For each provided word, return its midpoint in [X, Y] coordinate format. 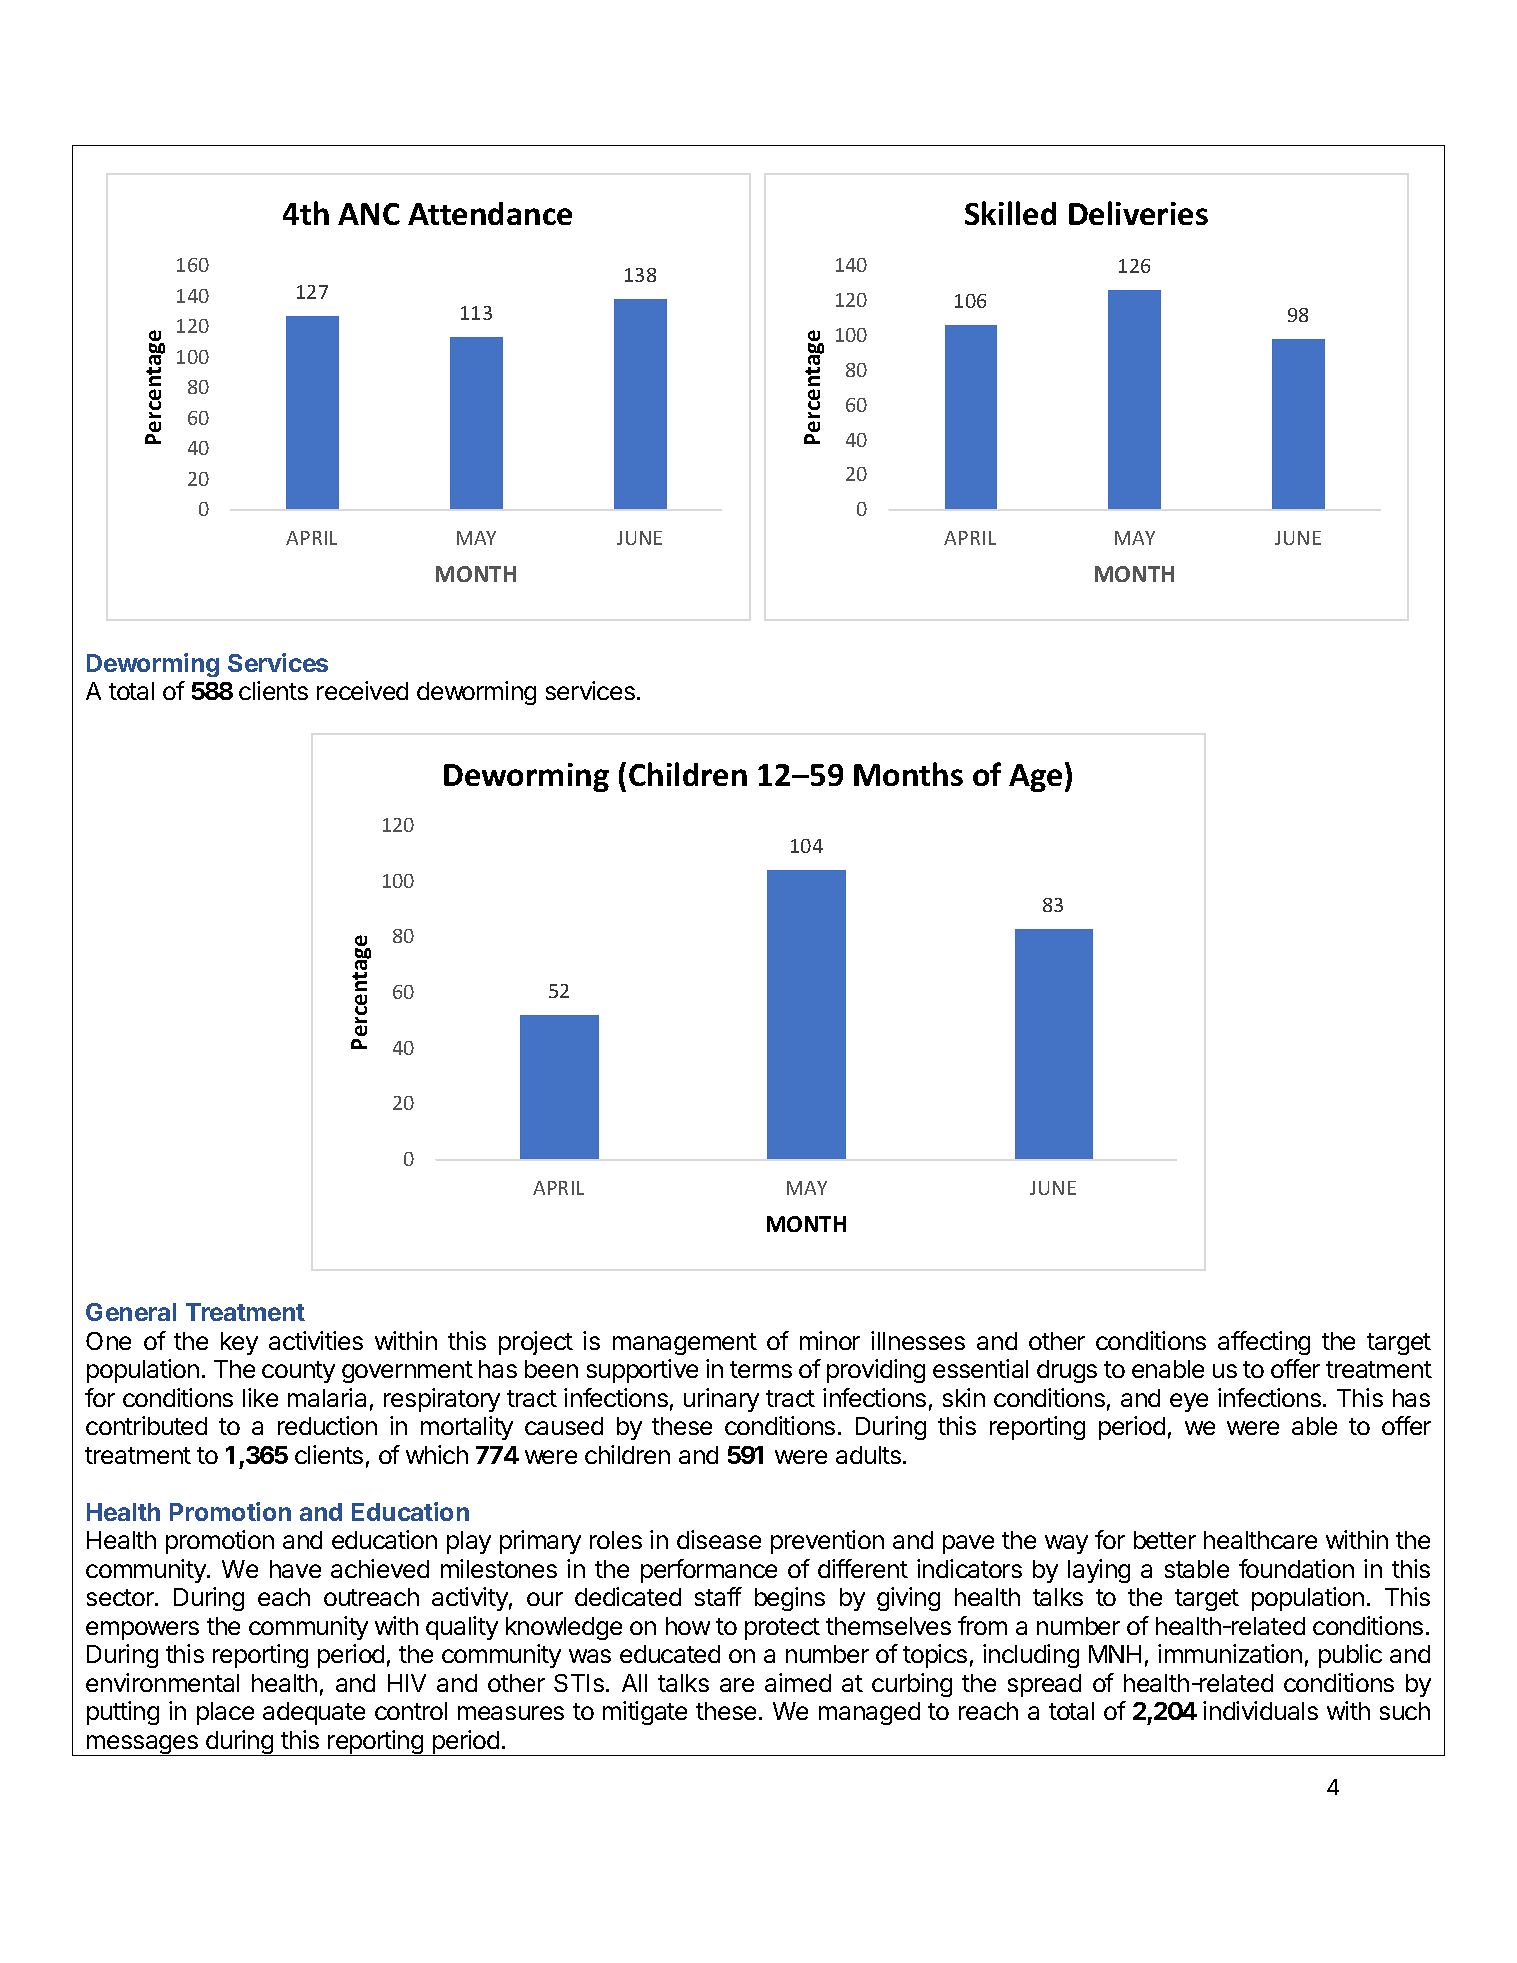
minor [830, 1340]
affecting [1264, 1343]
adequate [314, 1713]
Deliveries [1138, 213]
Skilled [1010, 213]
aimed [798, 1682]
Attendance [490, 213]
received [362, 690]
